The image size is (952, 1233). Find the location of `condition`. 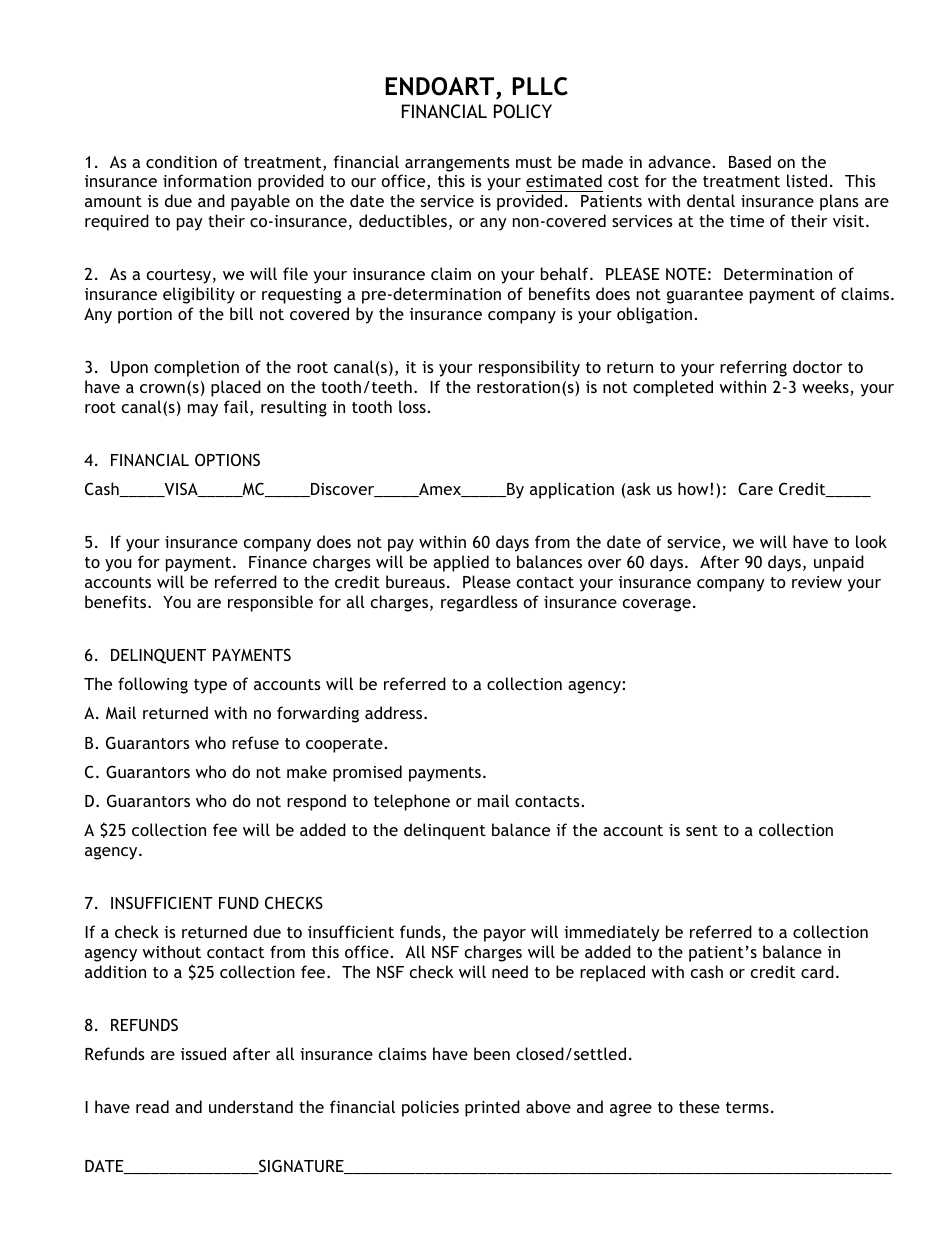

condition is located at coordinates (181, 161).
